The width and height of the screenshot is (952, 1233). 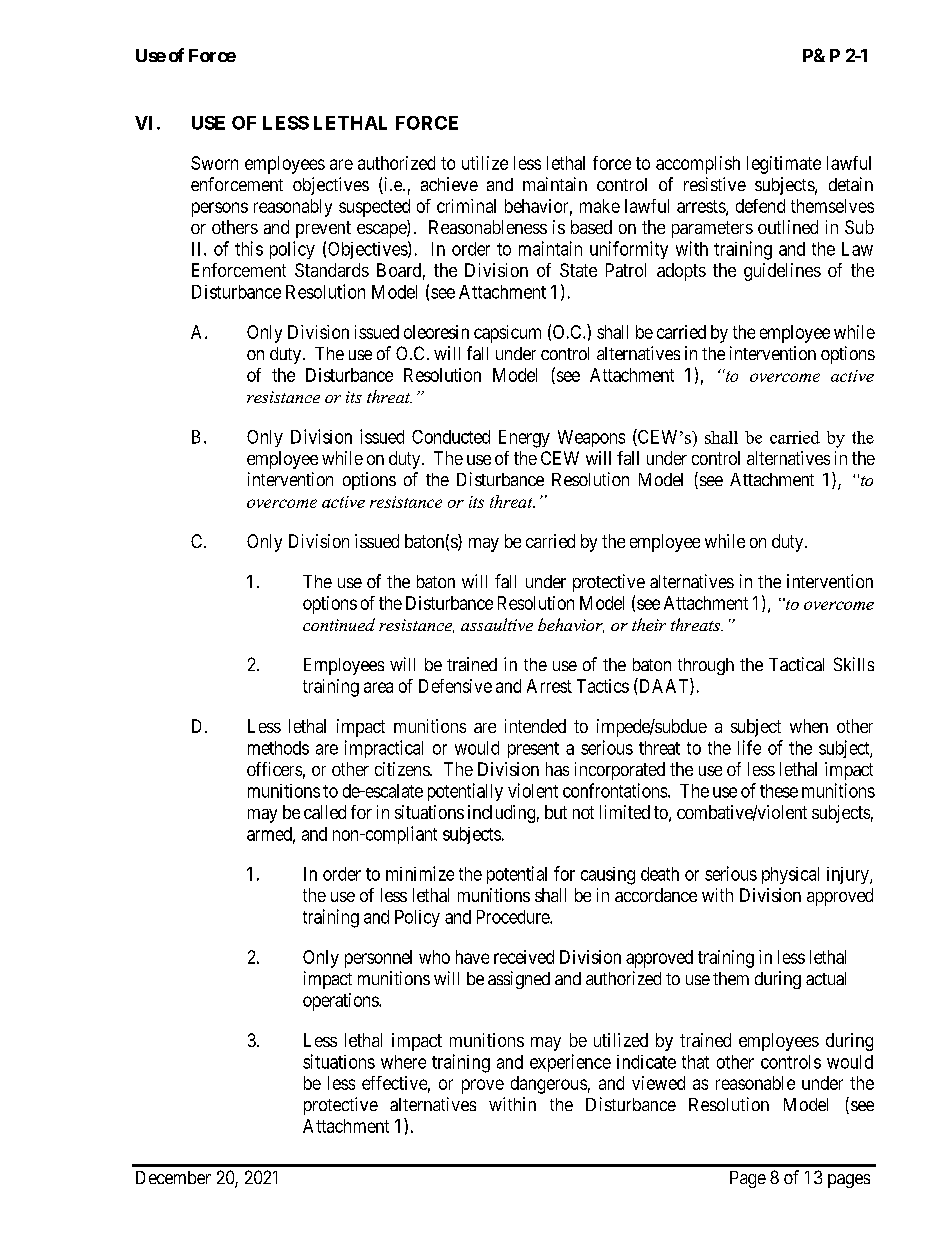 I want to click on methods, so click(x=278, y=748).
